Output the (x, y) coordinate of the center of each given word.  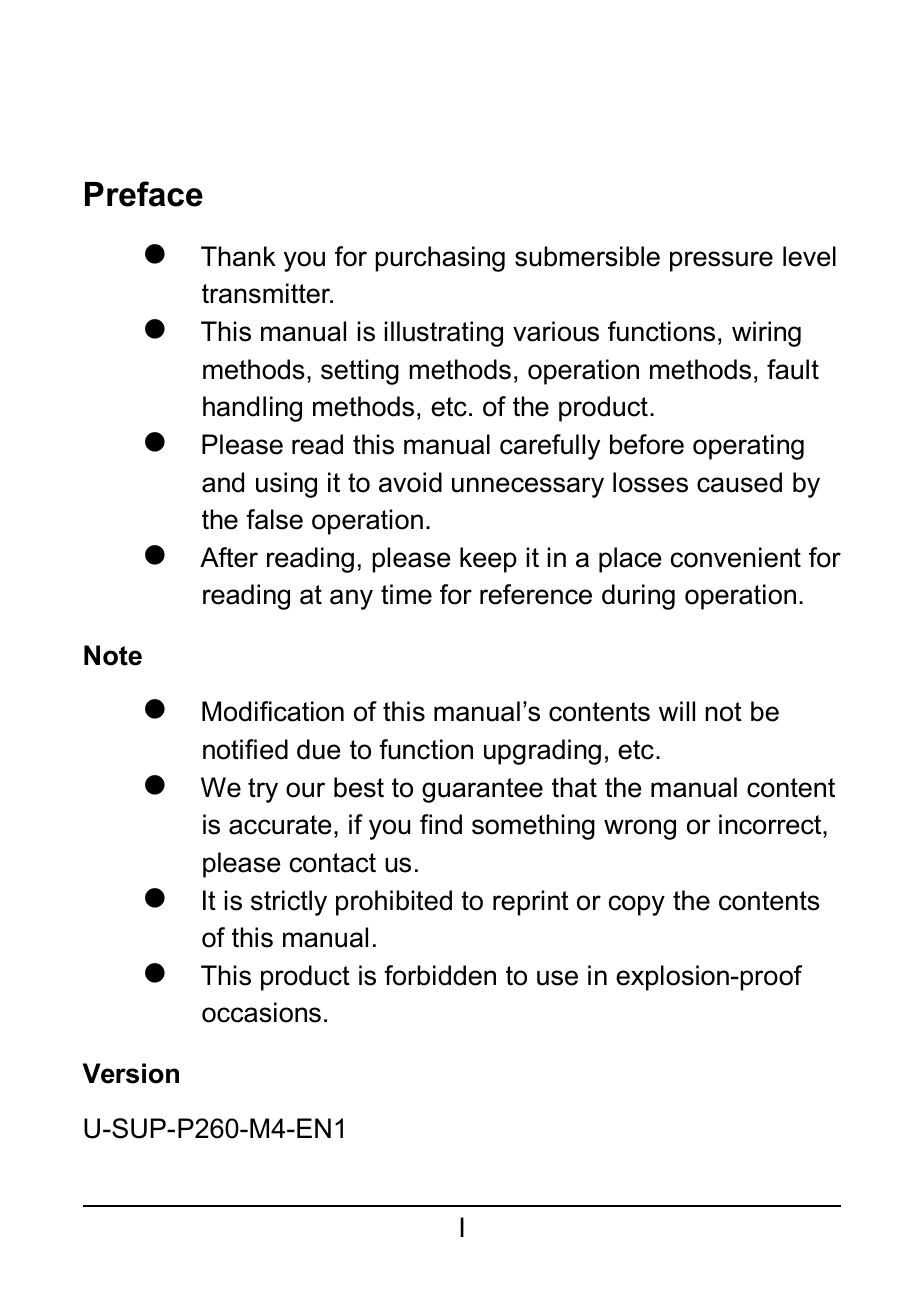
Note (113, 655)
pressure (721, 261)
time (406, 594)
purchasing (440, 259)
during (638, 597)
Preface (144, 194)
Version (130, 1073)
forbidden (440, 975)
